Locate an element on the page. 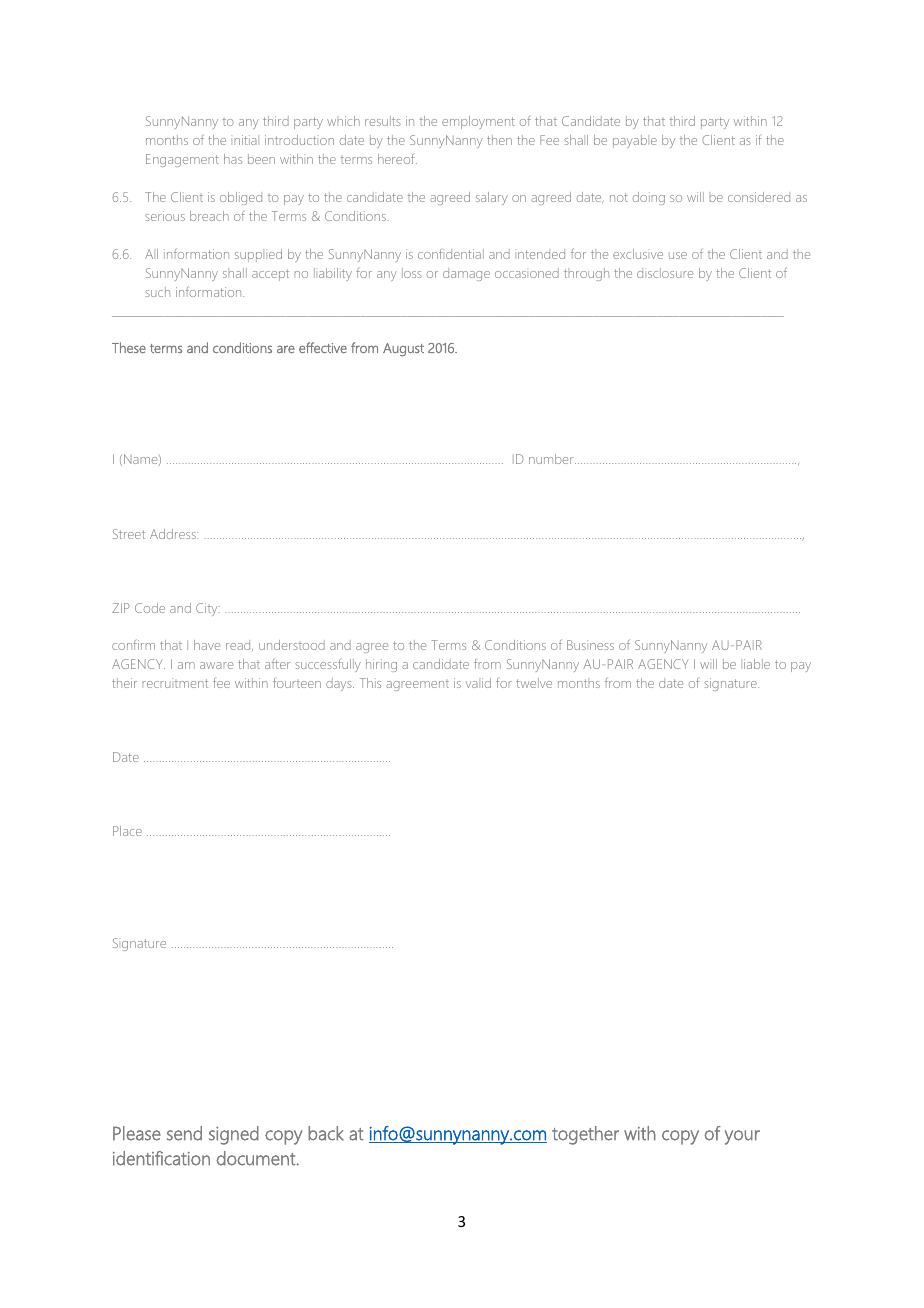  valid is located at coordinates (478, 683).
